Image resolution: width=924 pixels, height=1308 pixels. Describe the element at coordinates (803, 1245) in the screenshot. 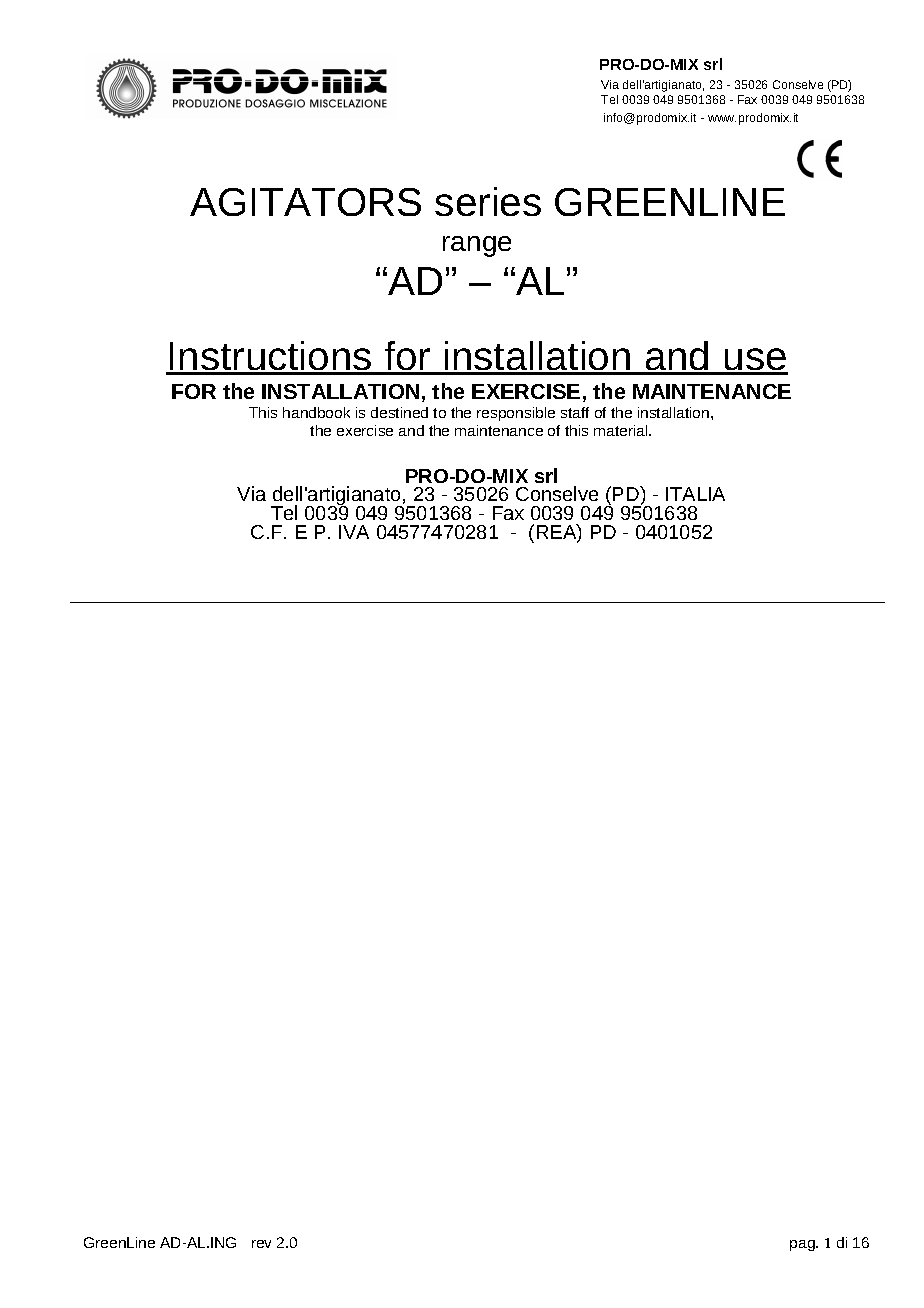

I see `pag` at that location.
